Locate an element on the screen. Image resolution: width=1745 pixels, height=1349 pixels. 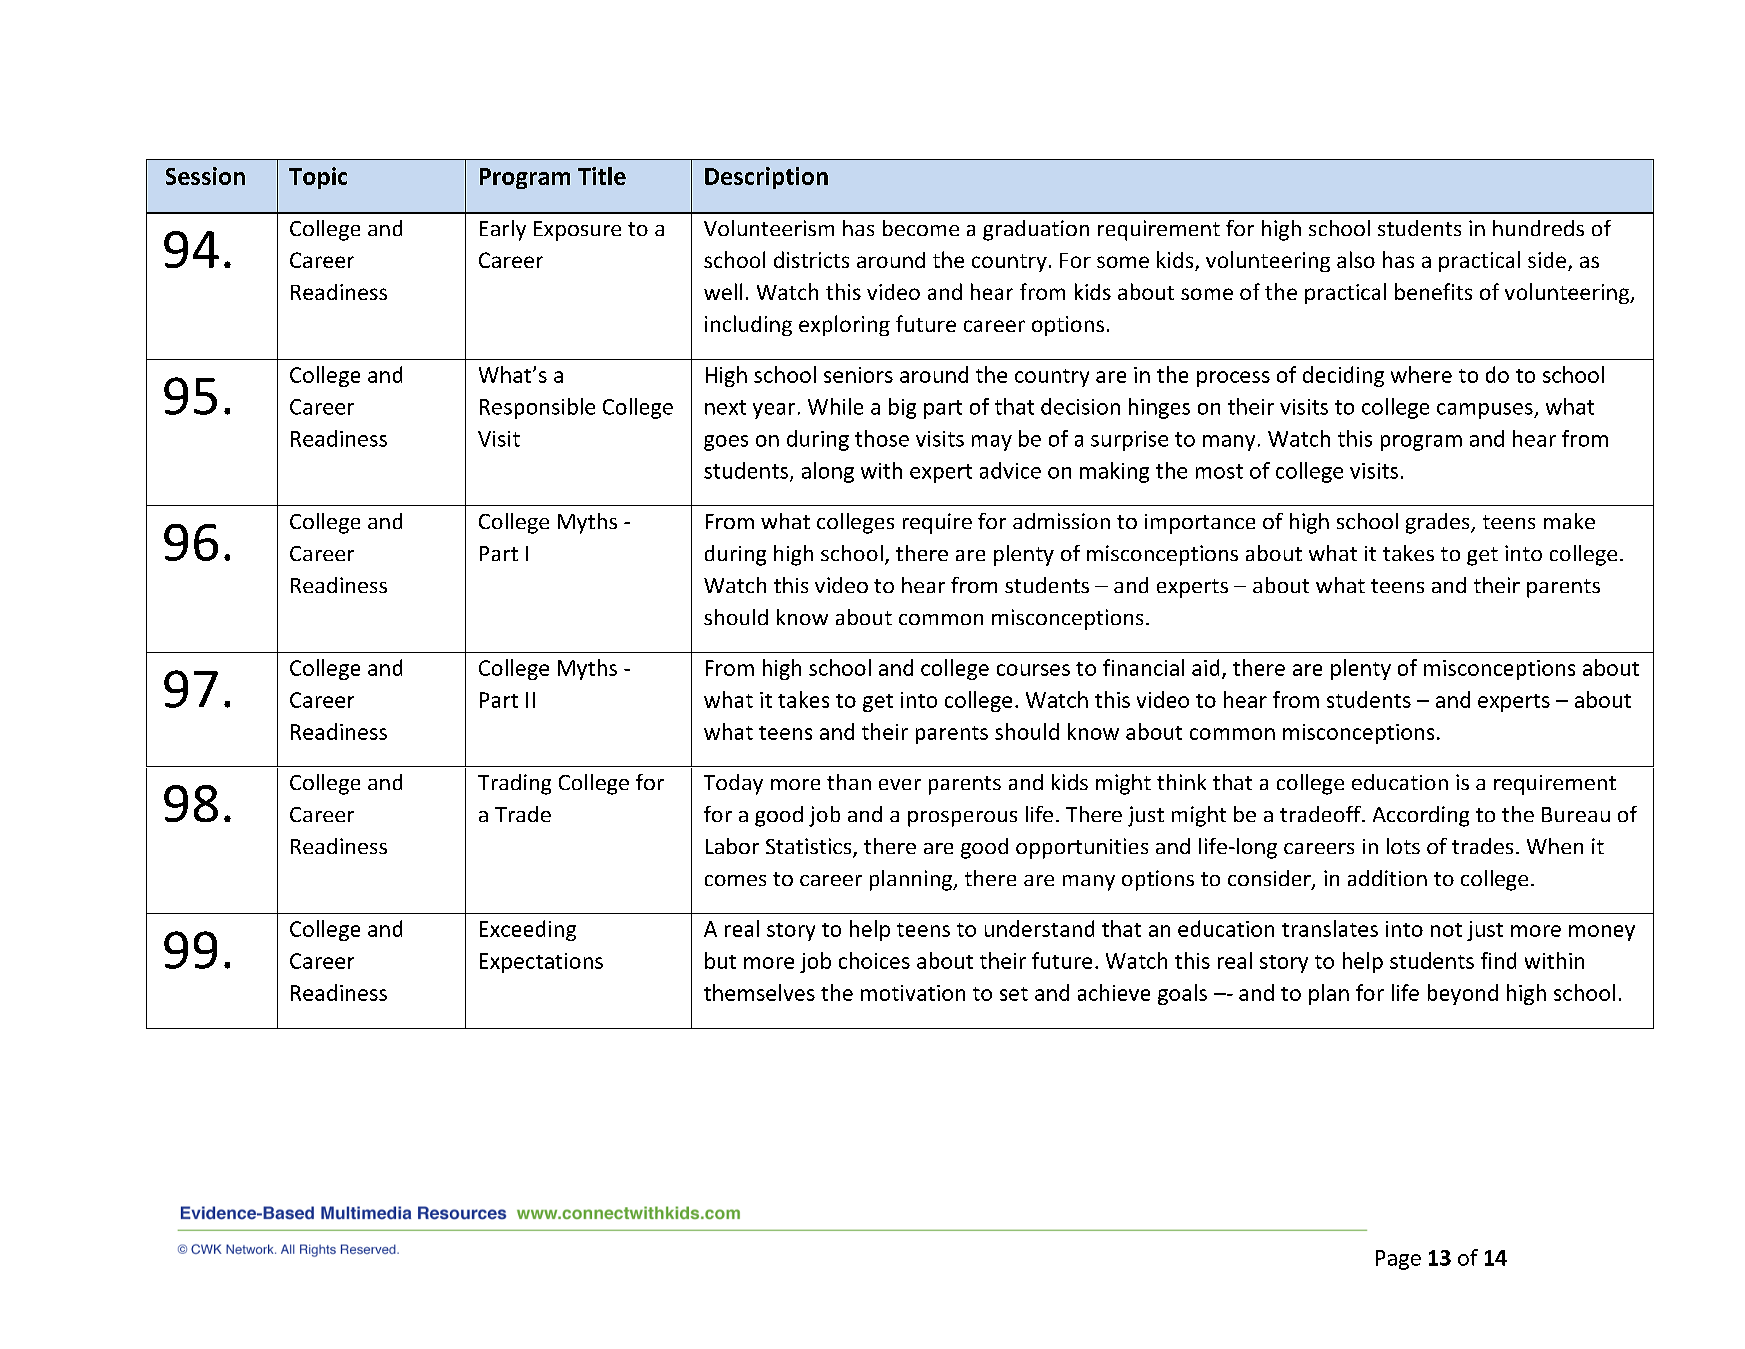
hundreds is located at coordinates (1538, 228).
